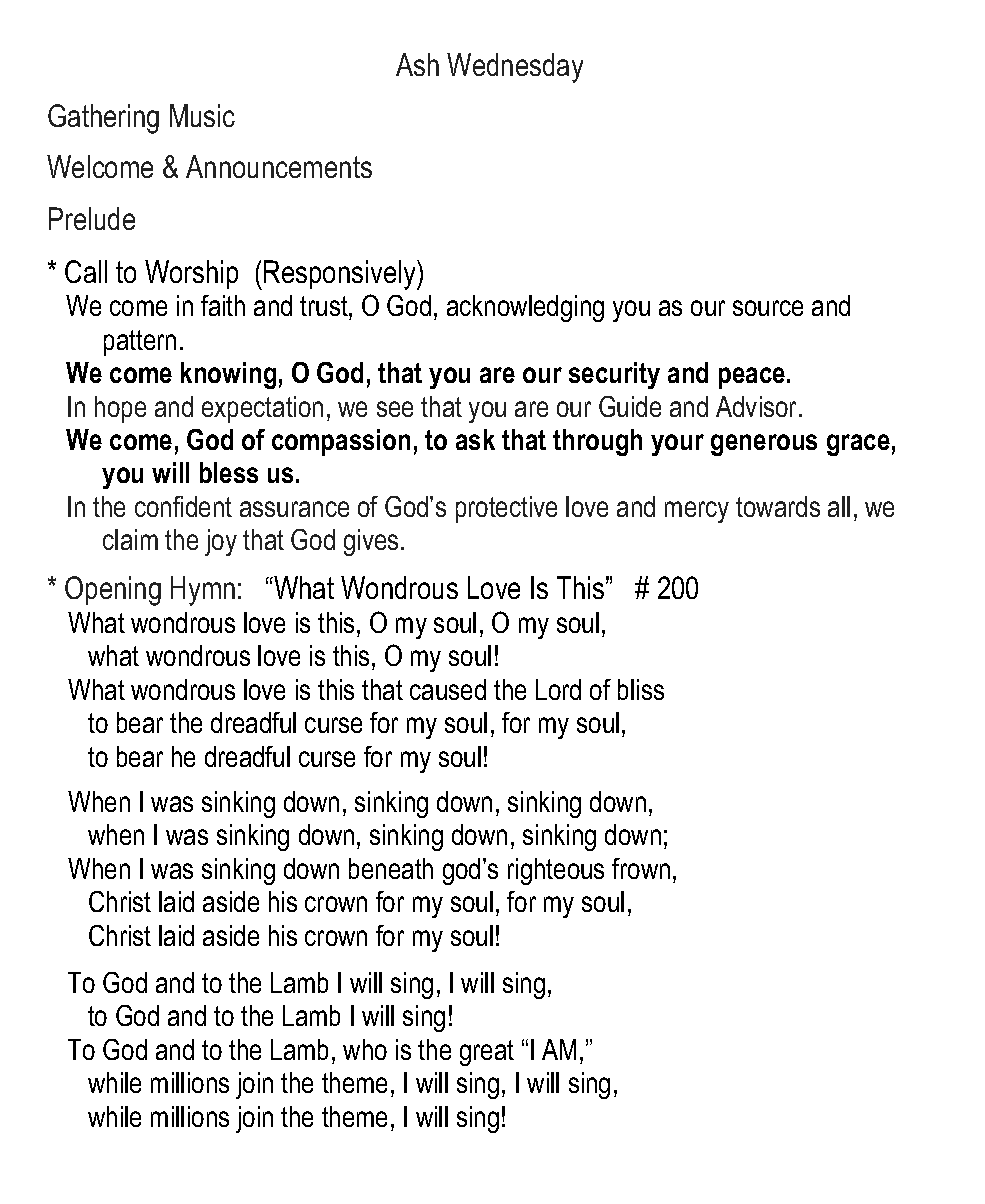 This document has width=985, height=1204. I want to click on joy, so click(221, 542).
